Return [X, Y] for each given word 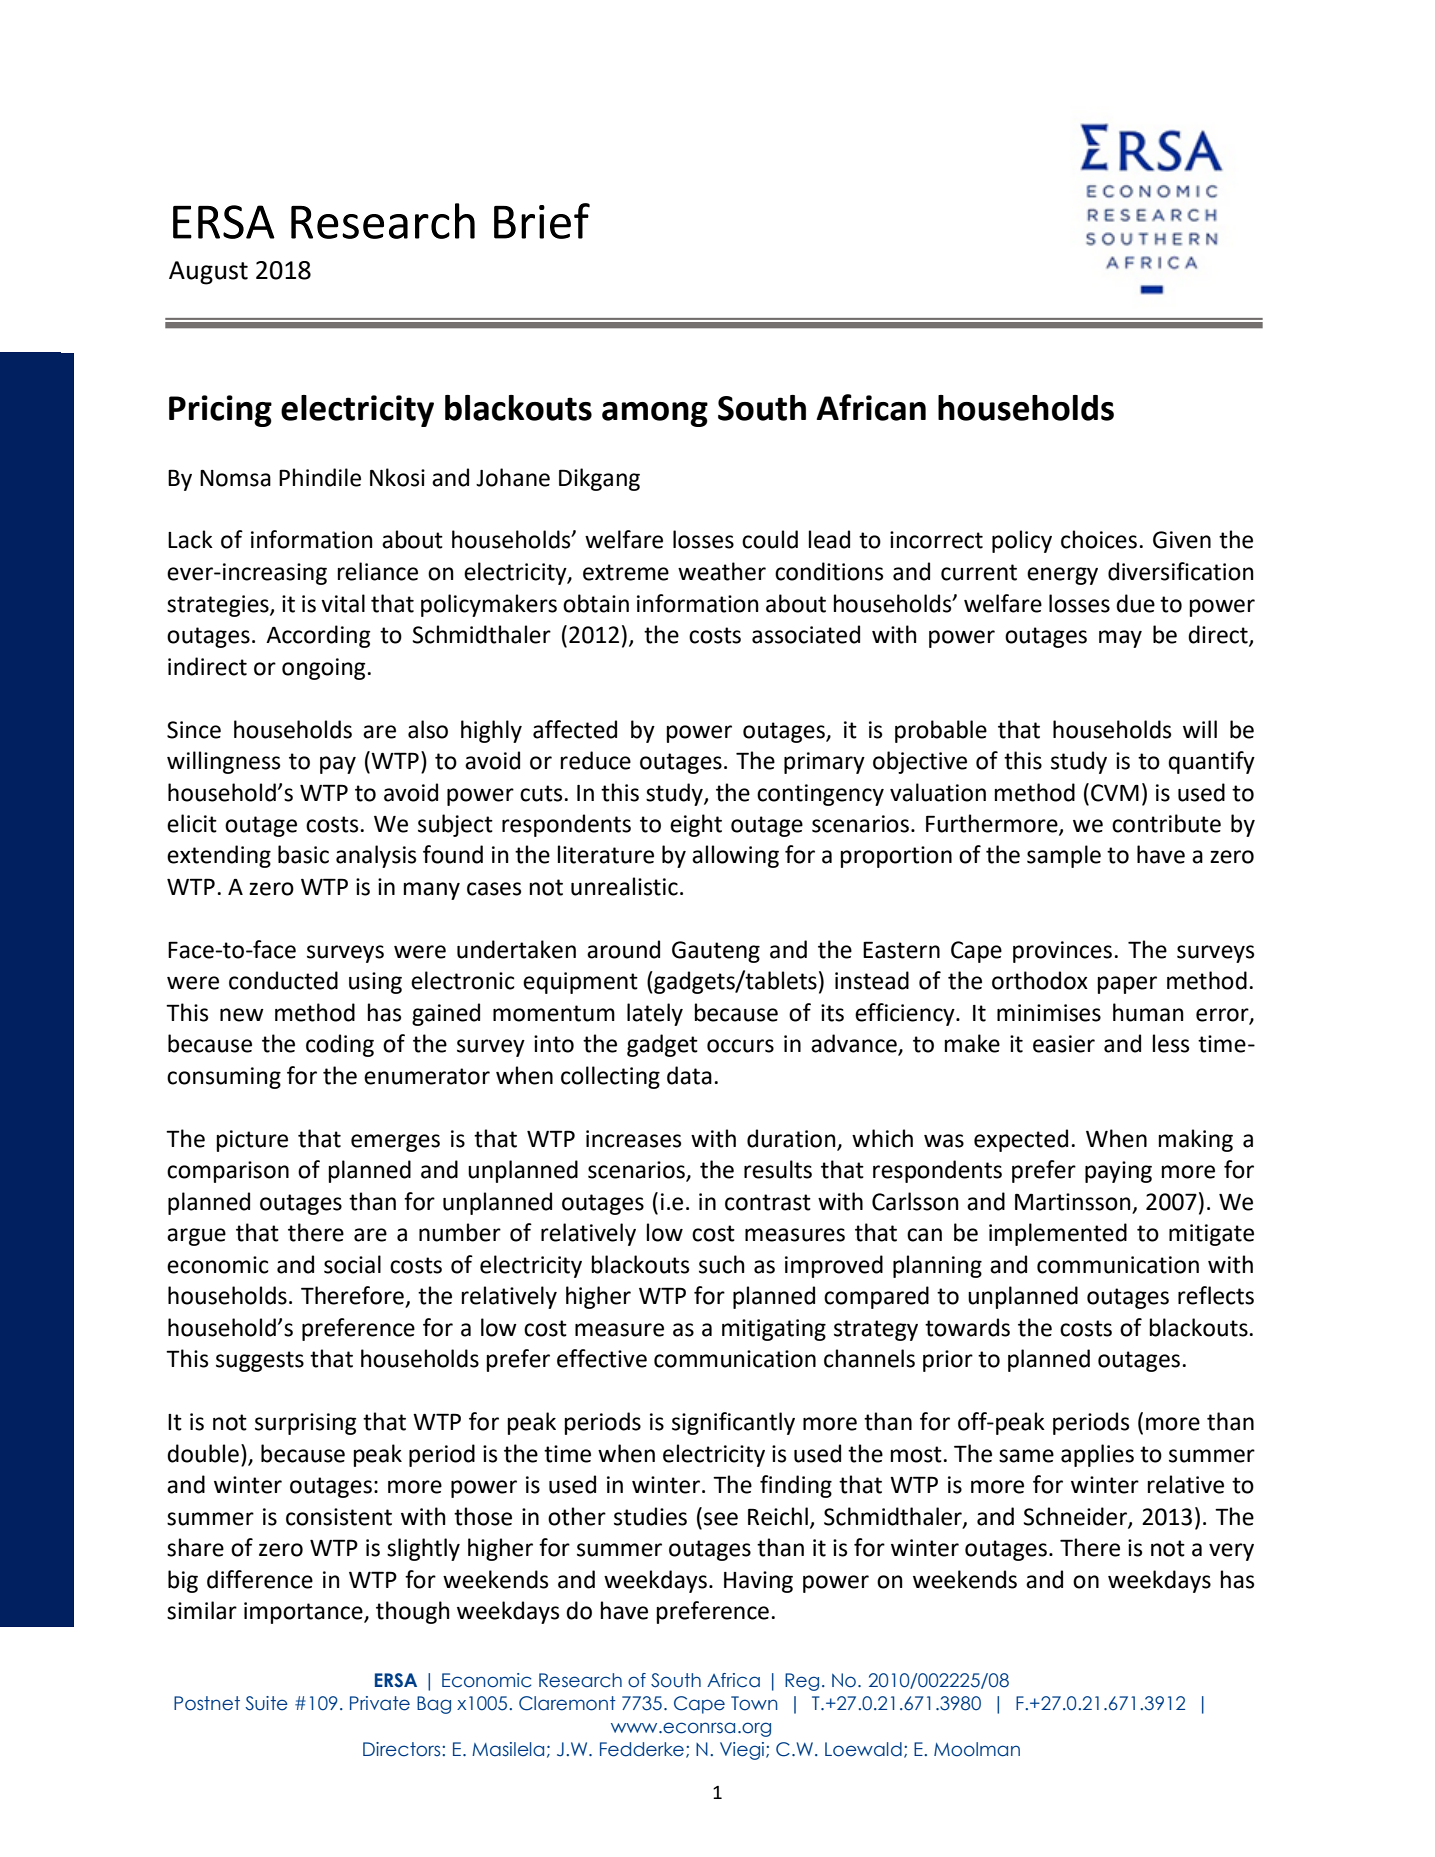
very [1231, 1552]
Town [754, 1703]
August [208, 273]
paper [1127, 985]
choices [1099, 539]
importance [304, 1613]
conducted [283, 980]
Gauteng [716, 952]
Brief [542, 221]
